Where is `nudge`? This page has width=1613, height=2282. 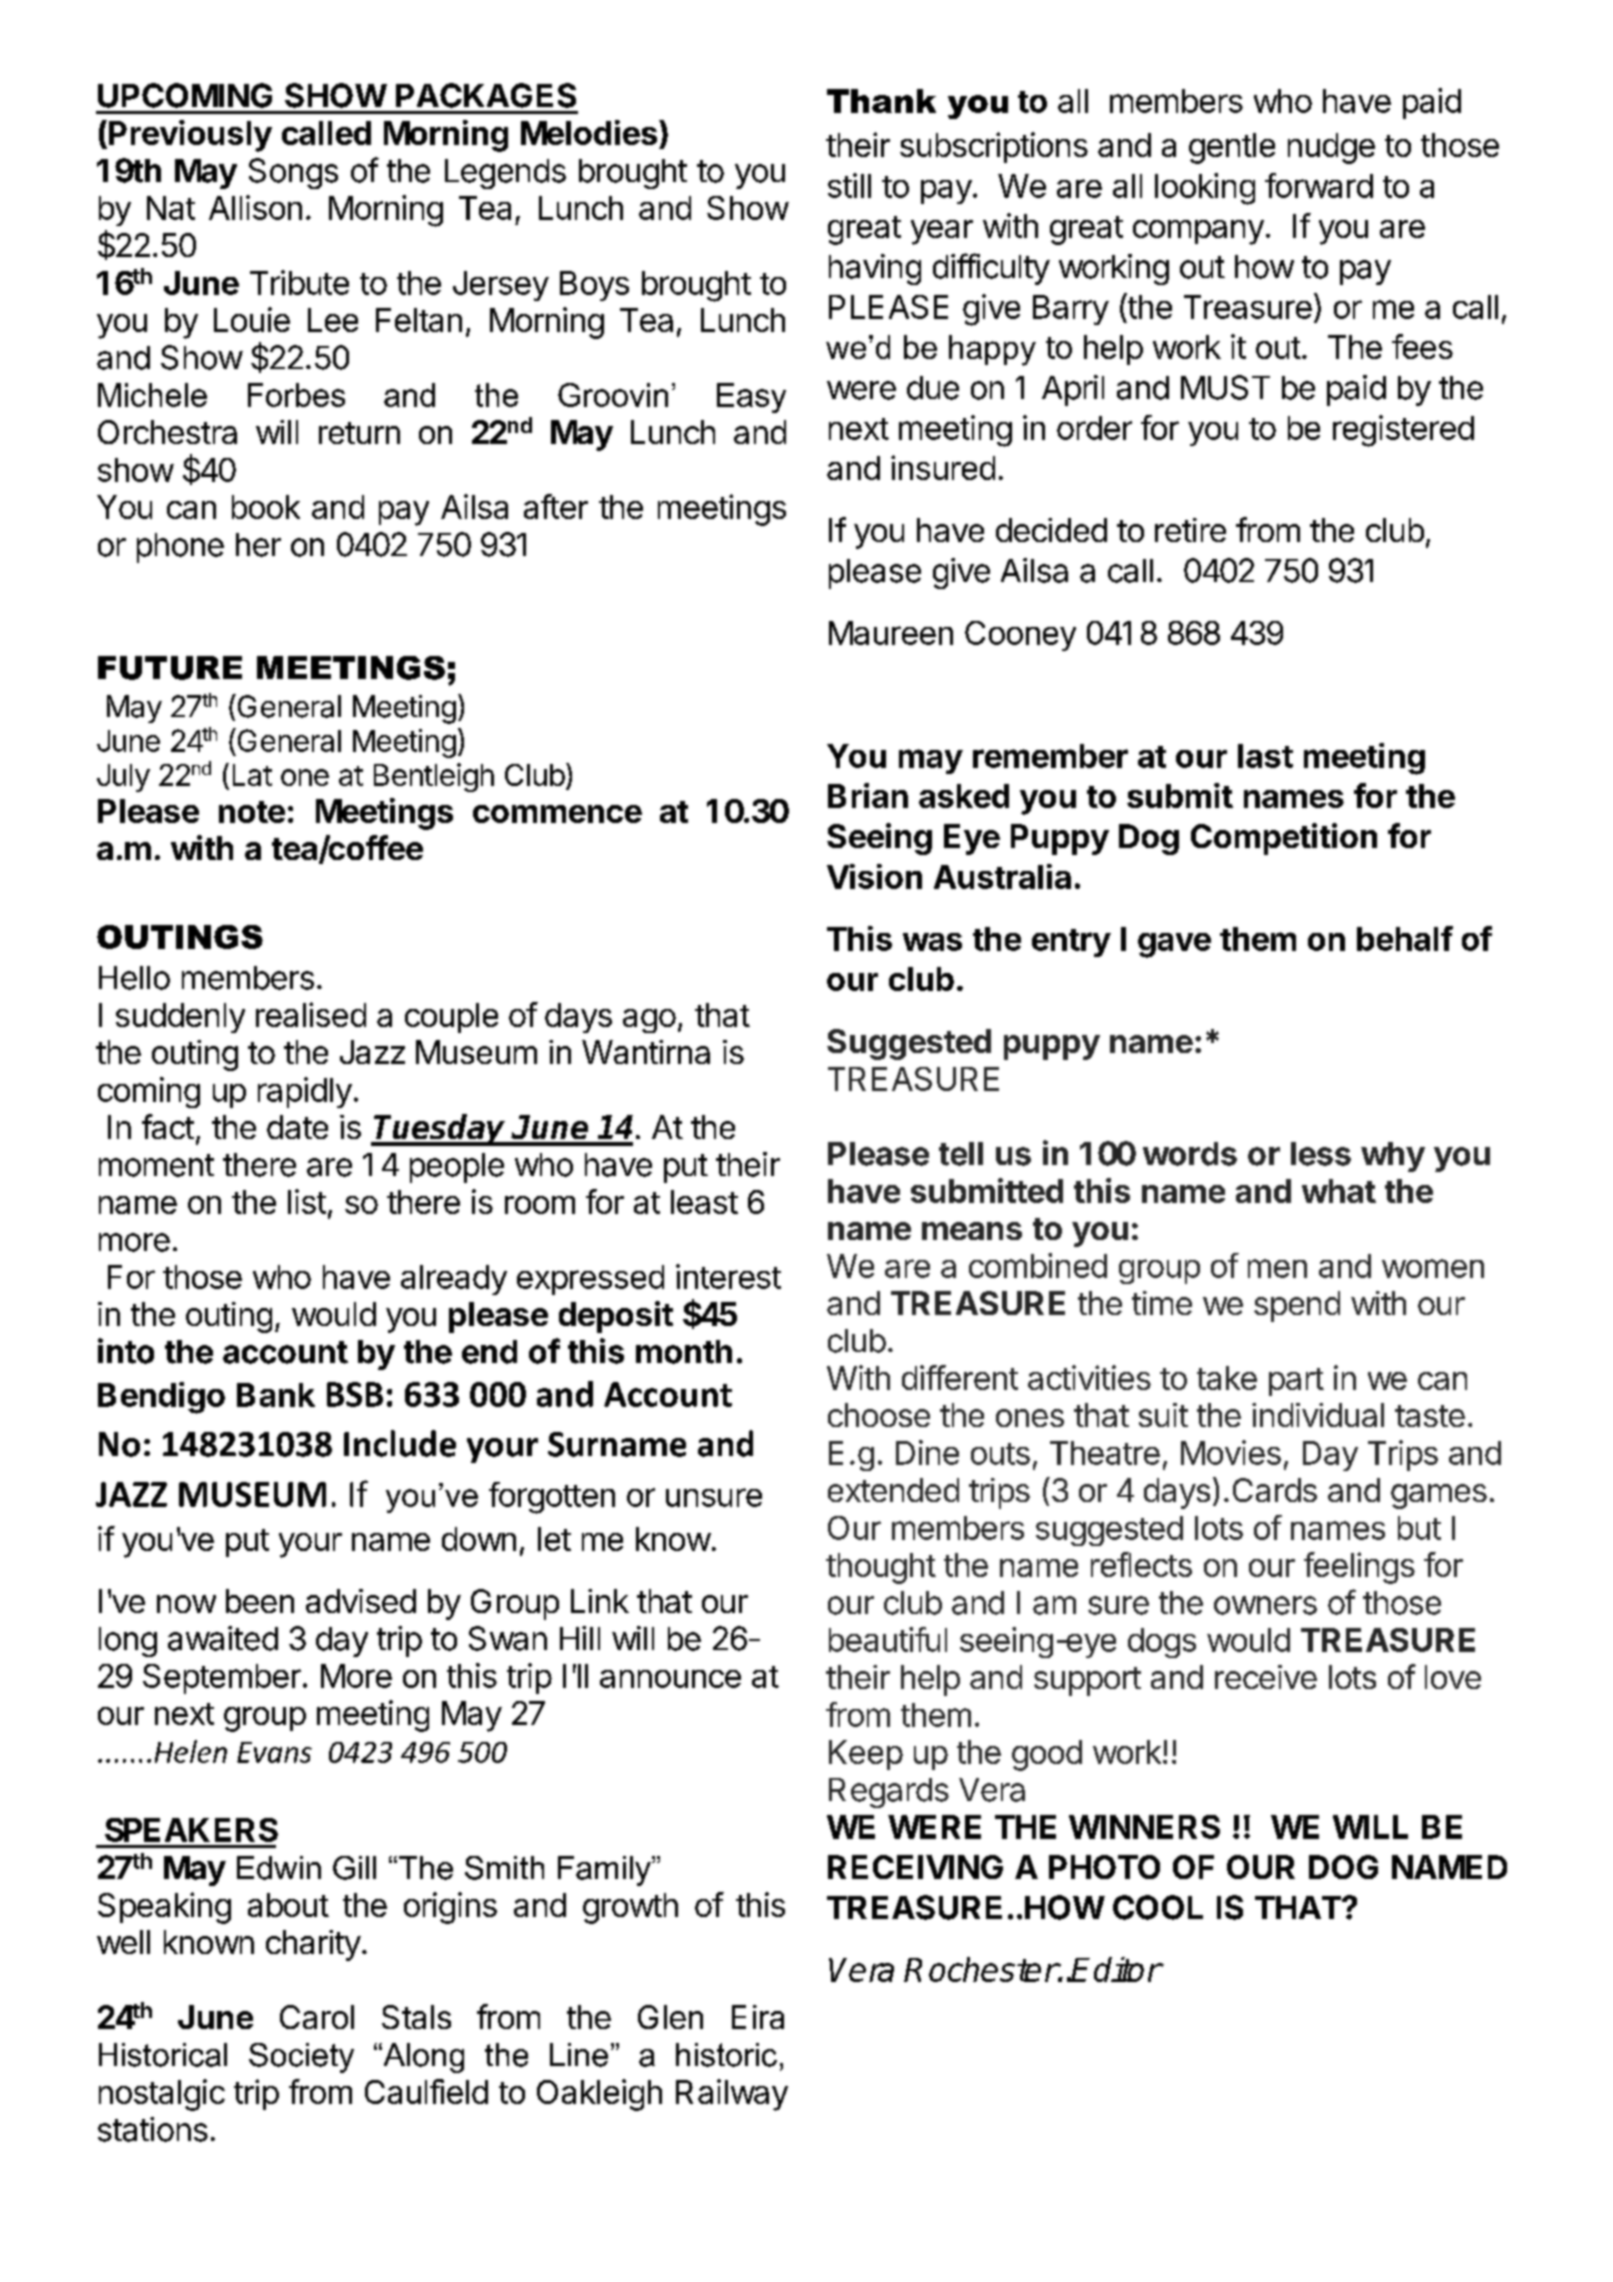 nudge is located at coordinates (1331, 148).
